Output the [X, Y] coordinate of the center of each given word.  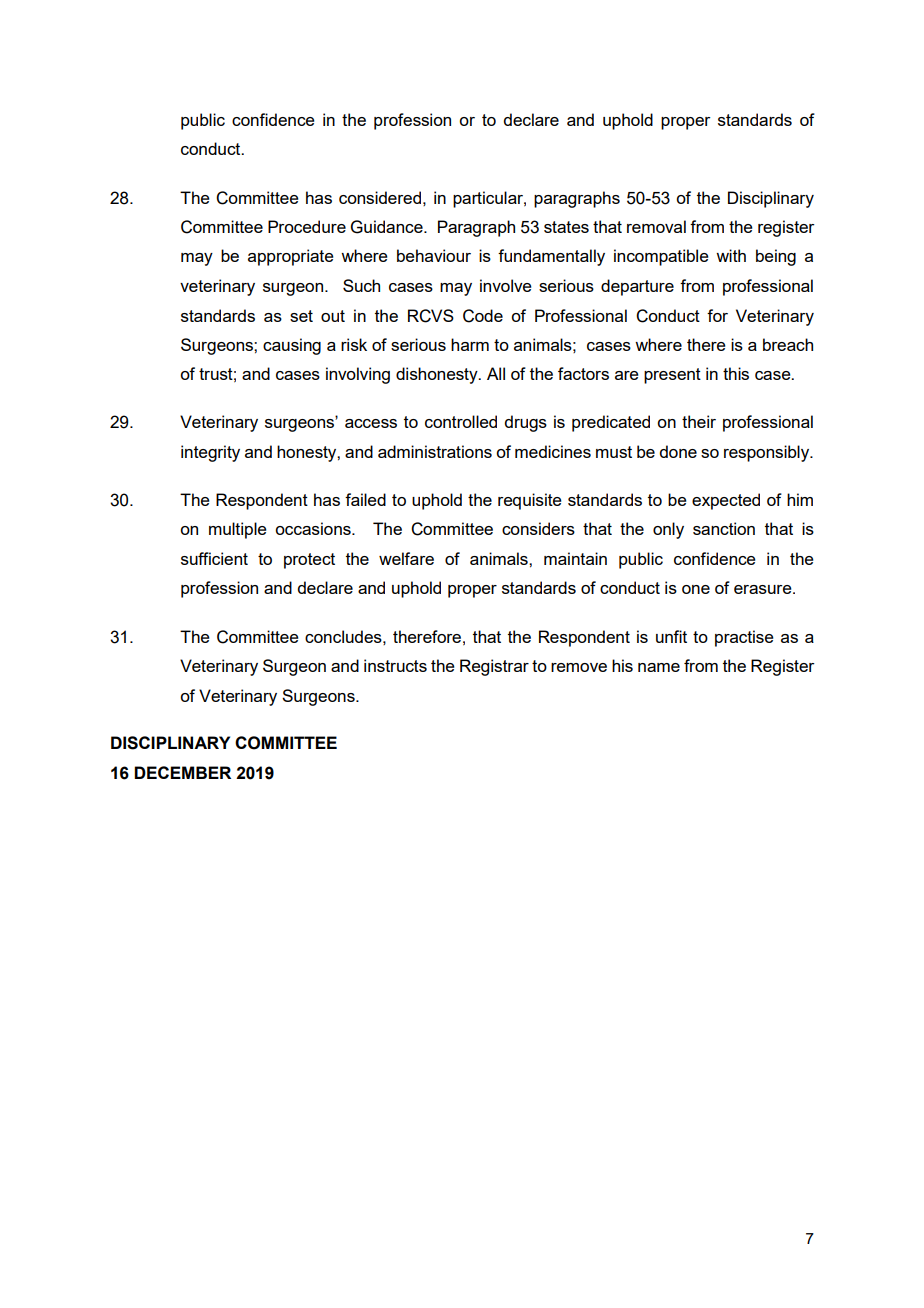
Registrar [494, 667]
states [566, 227]
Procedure [307, 226]
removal [656, 226]
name [659, 667]
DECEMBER [182, 772]
